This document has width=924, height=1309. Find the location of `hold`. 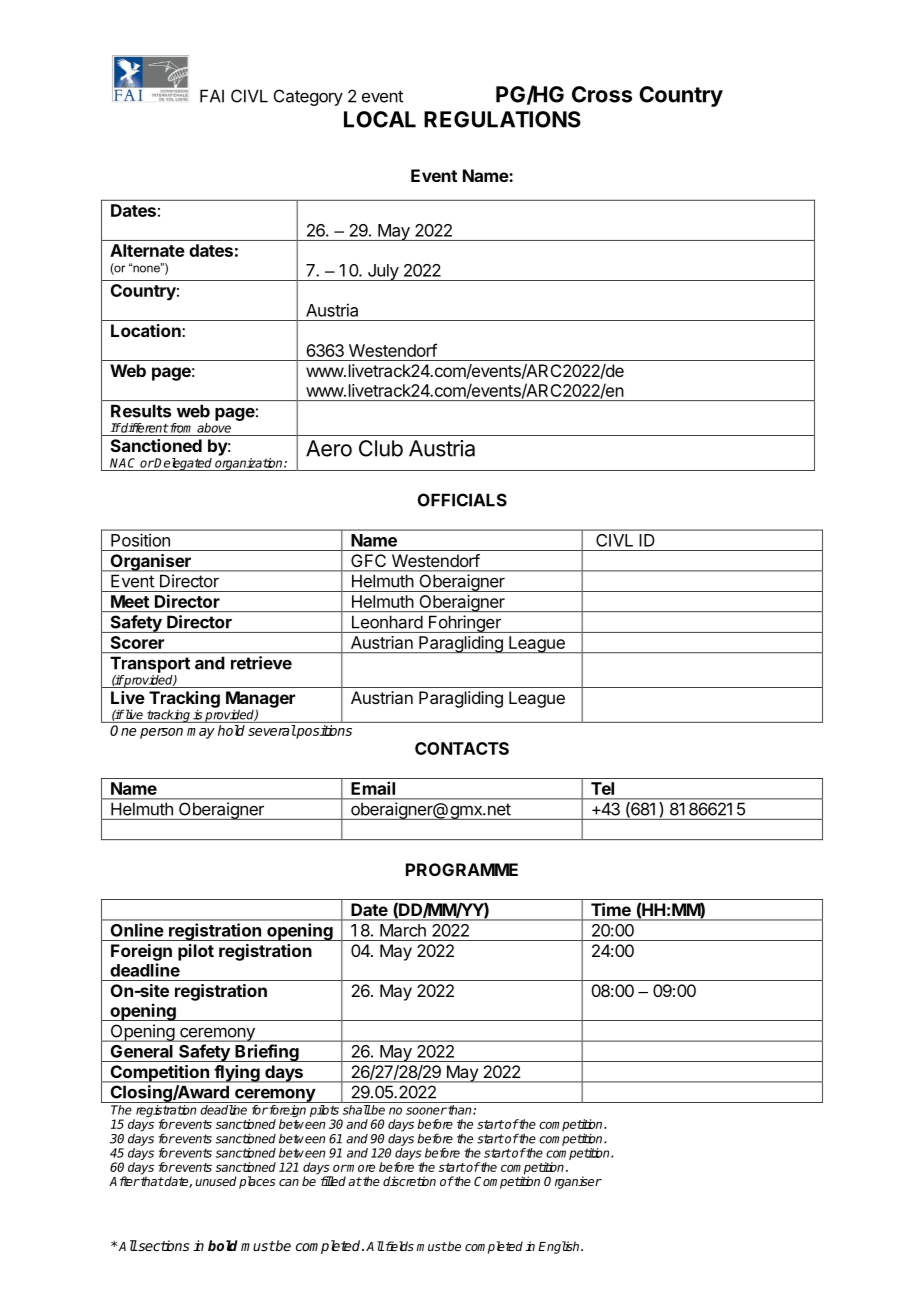

hold is located at coordinates (231, 730).
